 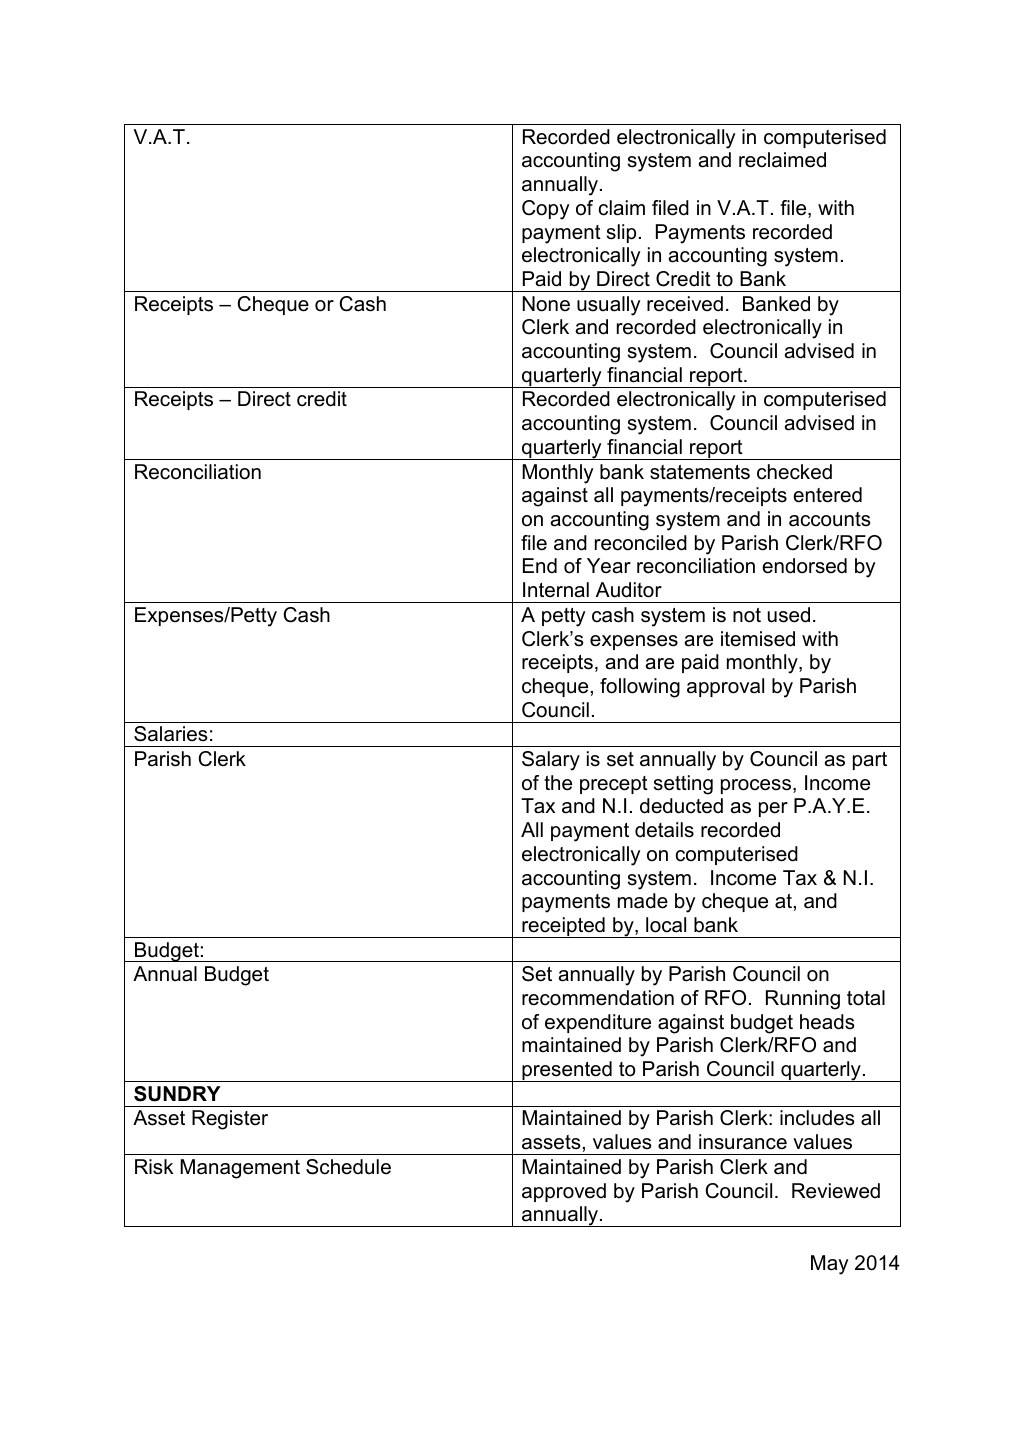 I want to click on received, so click(x=685, y=304).
